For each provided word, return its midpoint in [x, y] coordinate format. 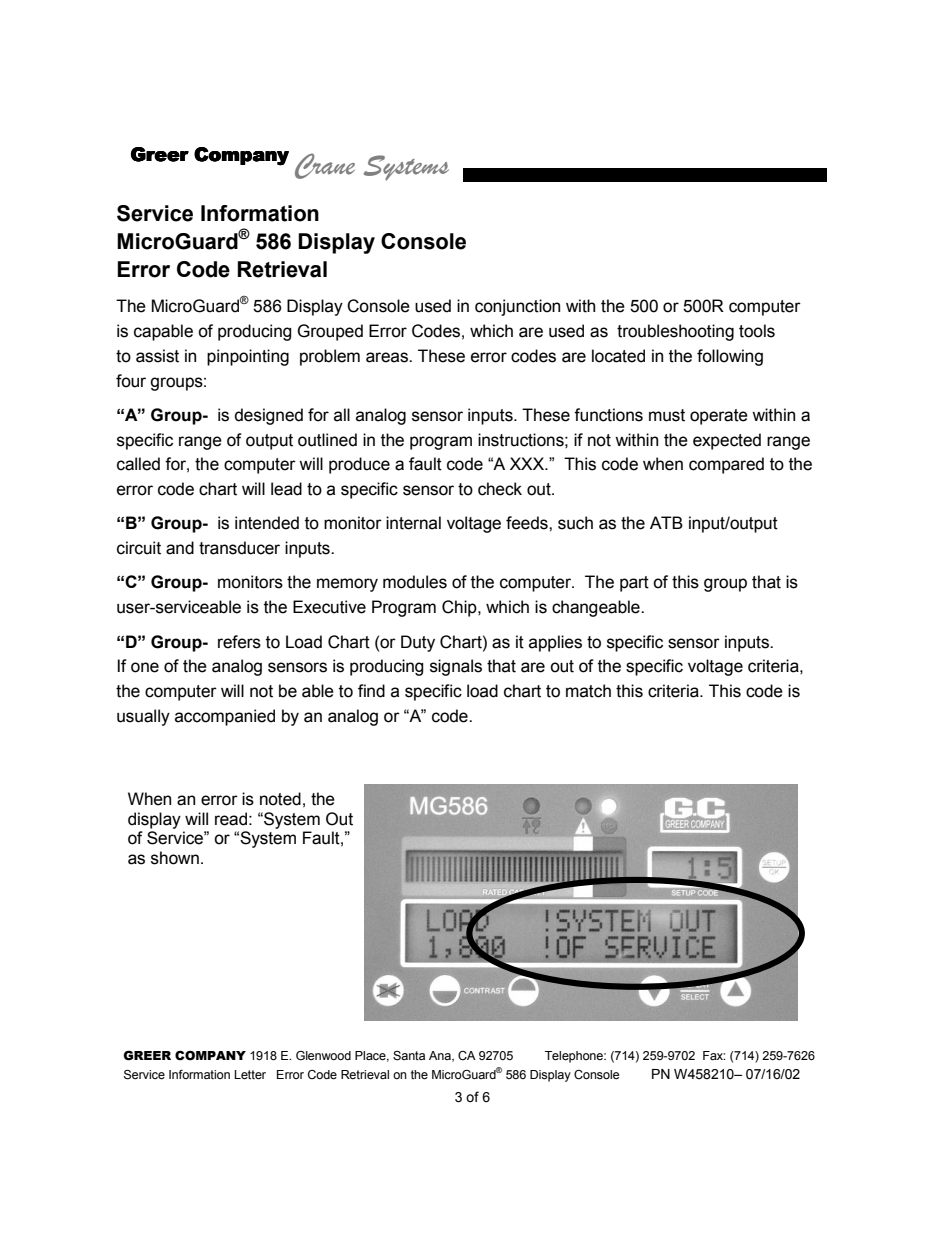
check [500, 489]
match [588, 691]
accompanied [225, 717]
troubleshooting [675, 332]
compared [726, 465]
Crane [325, 166]
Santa [409, 1056]
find [371, 691]
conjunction [517, 307]
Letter [250, 1075]
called [138, 464]
